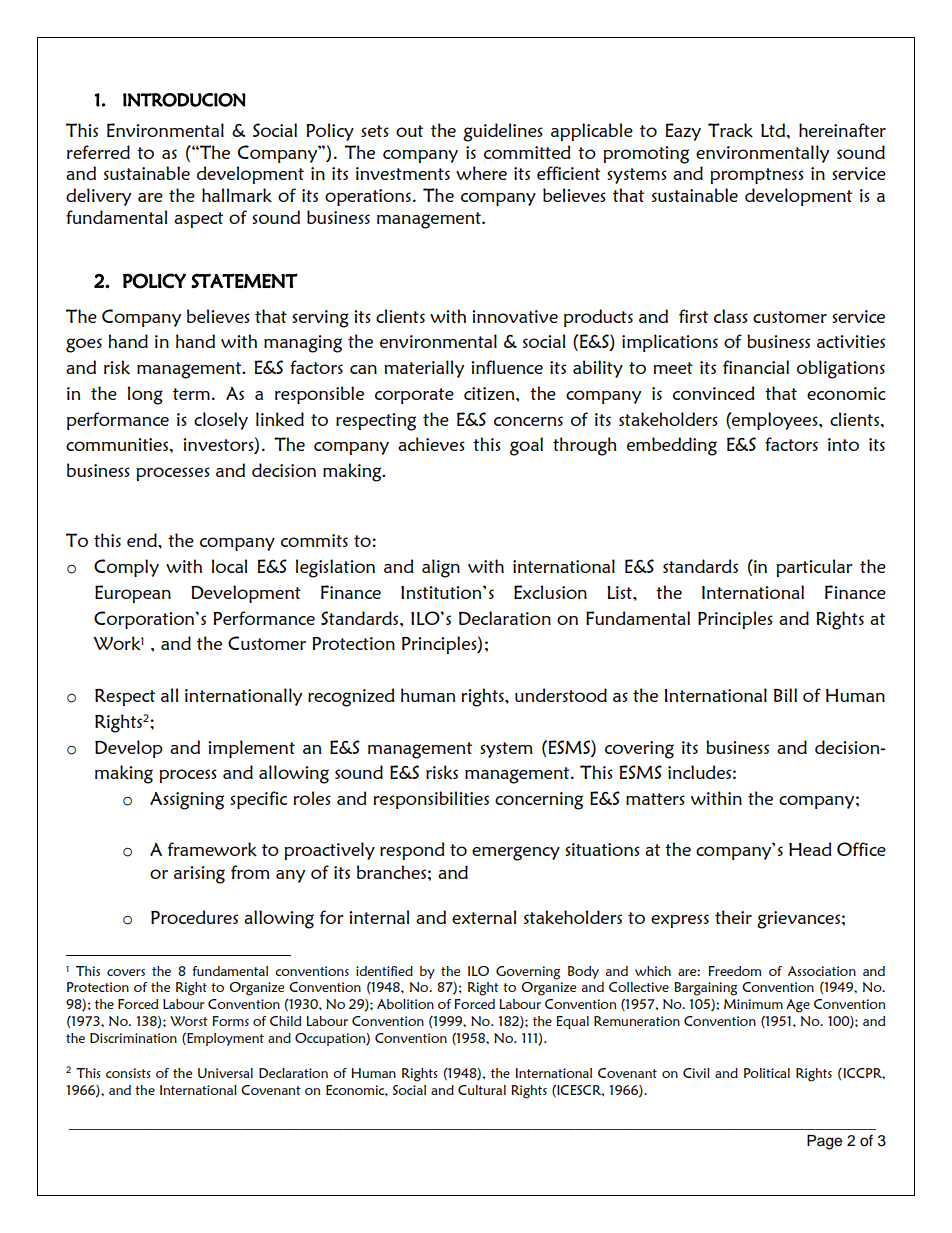 This document has width=952, height=1233. Describe the element at coordinates (98, 152) in the document. I see `referred` at that location.
